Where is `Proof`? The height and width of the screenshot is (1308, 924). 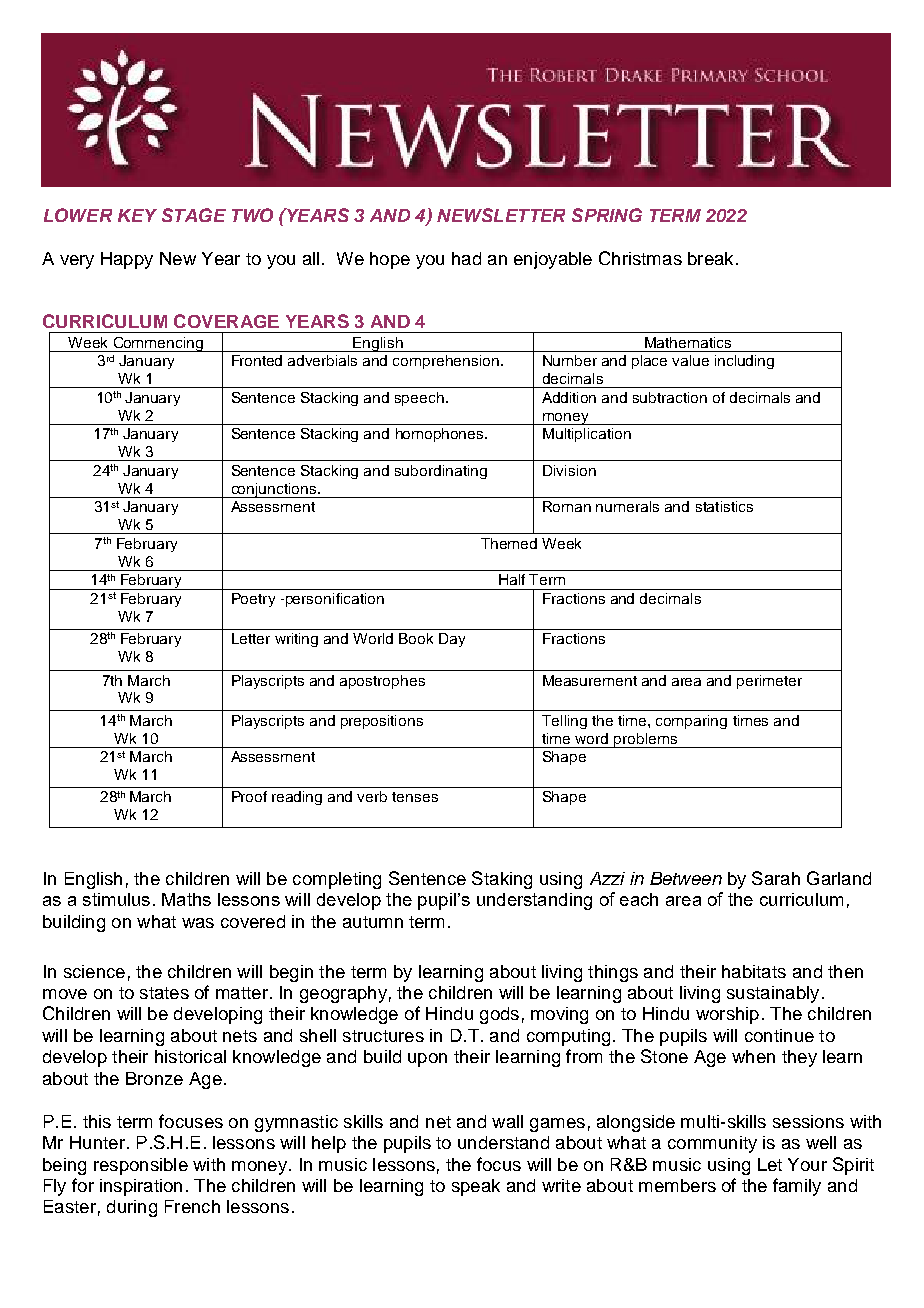 Proof is located at coordinates (249, 796).
